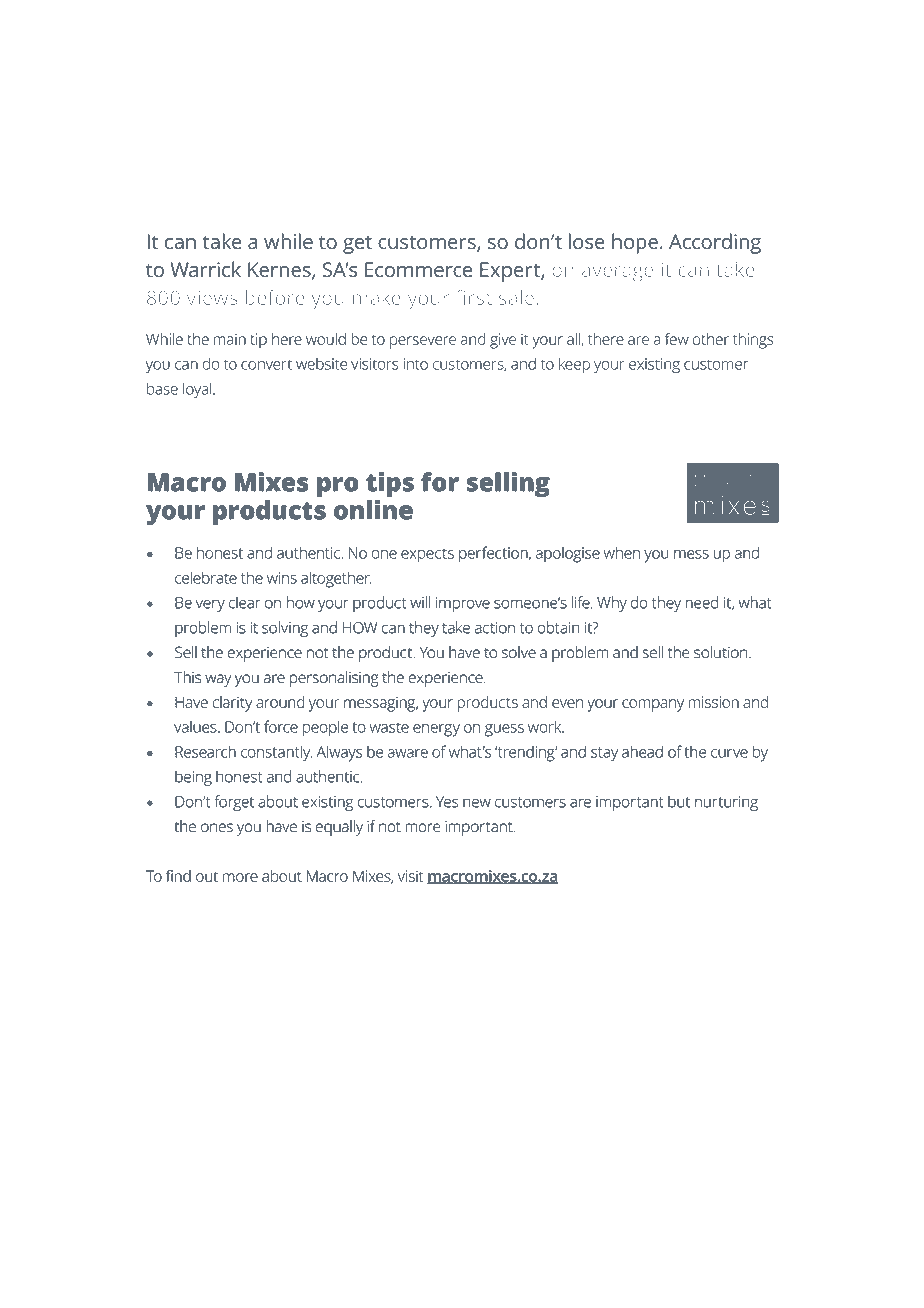 The height and width of the document is (1308, 924). Describe the element at coordinates (715, 243) in the document. I see `According` at that location.
